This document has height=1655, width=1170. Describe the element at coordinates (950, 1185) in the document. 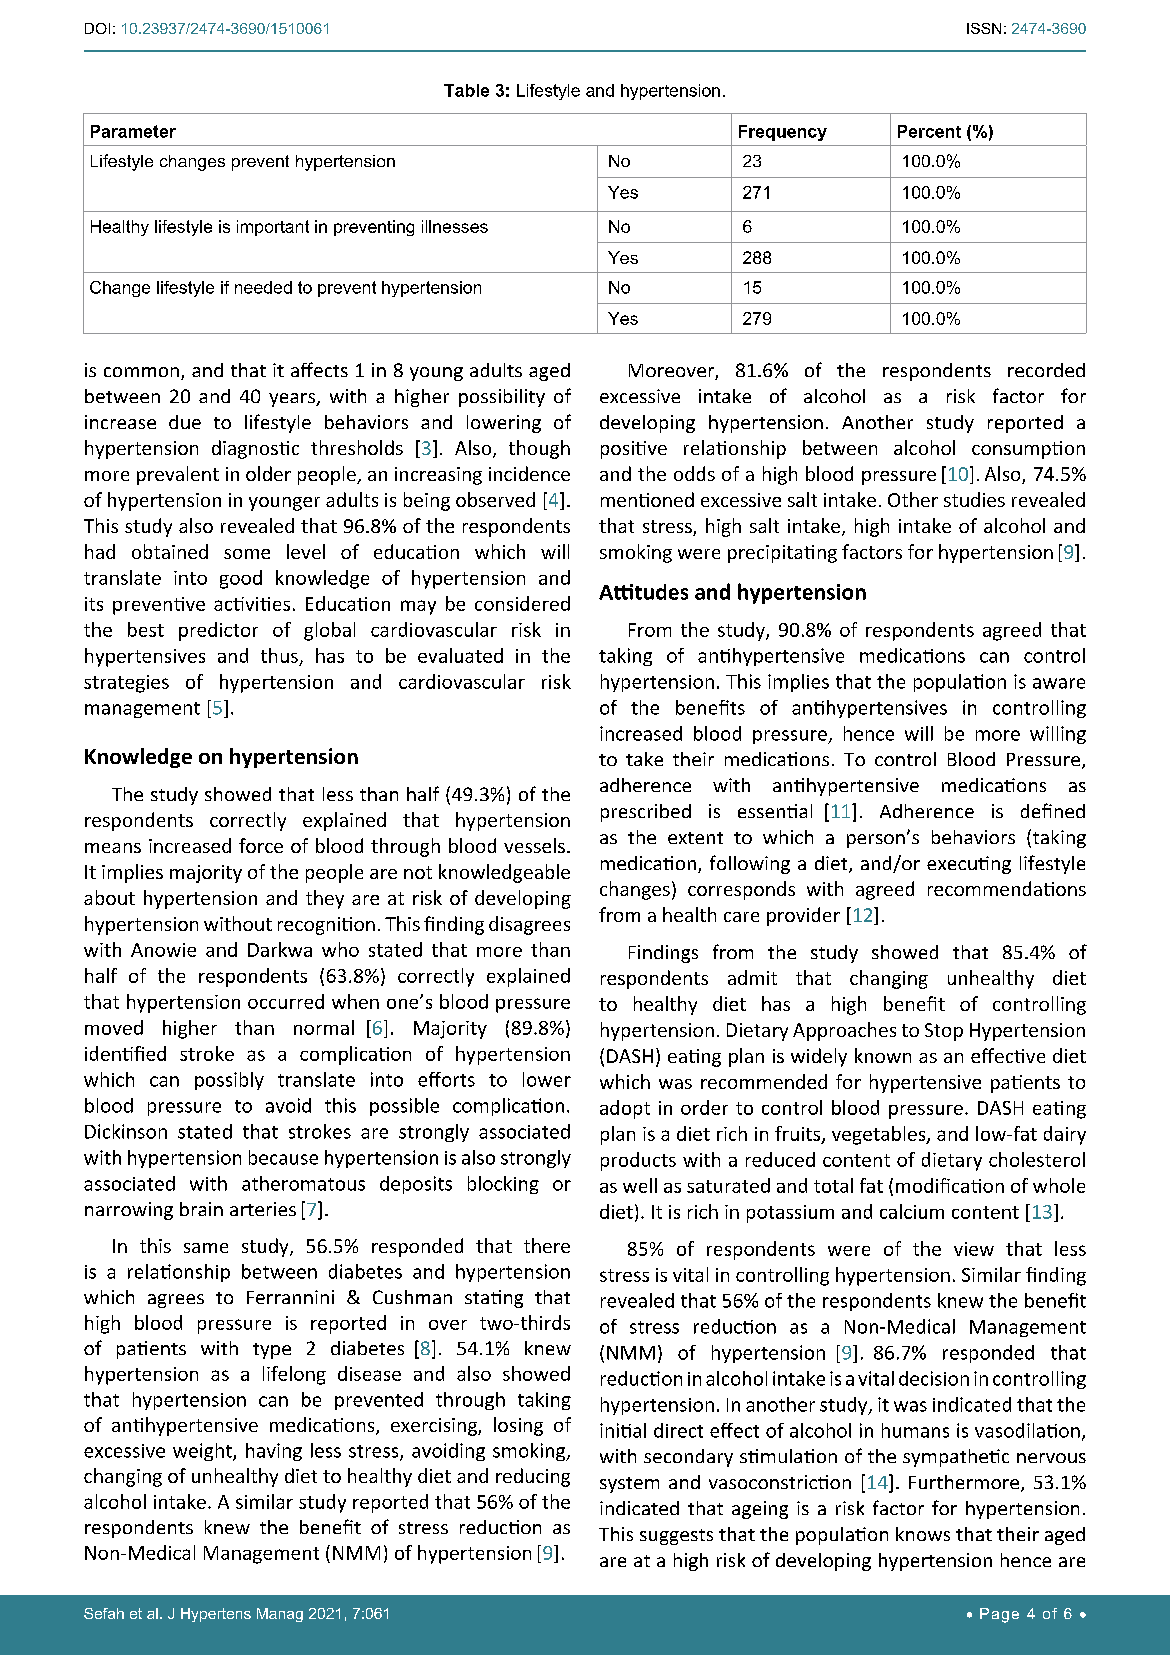

I see `modification` at that location.
